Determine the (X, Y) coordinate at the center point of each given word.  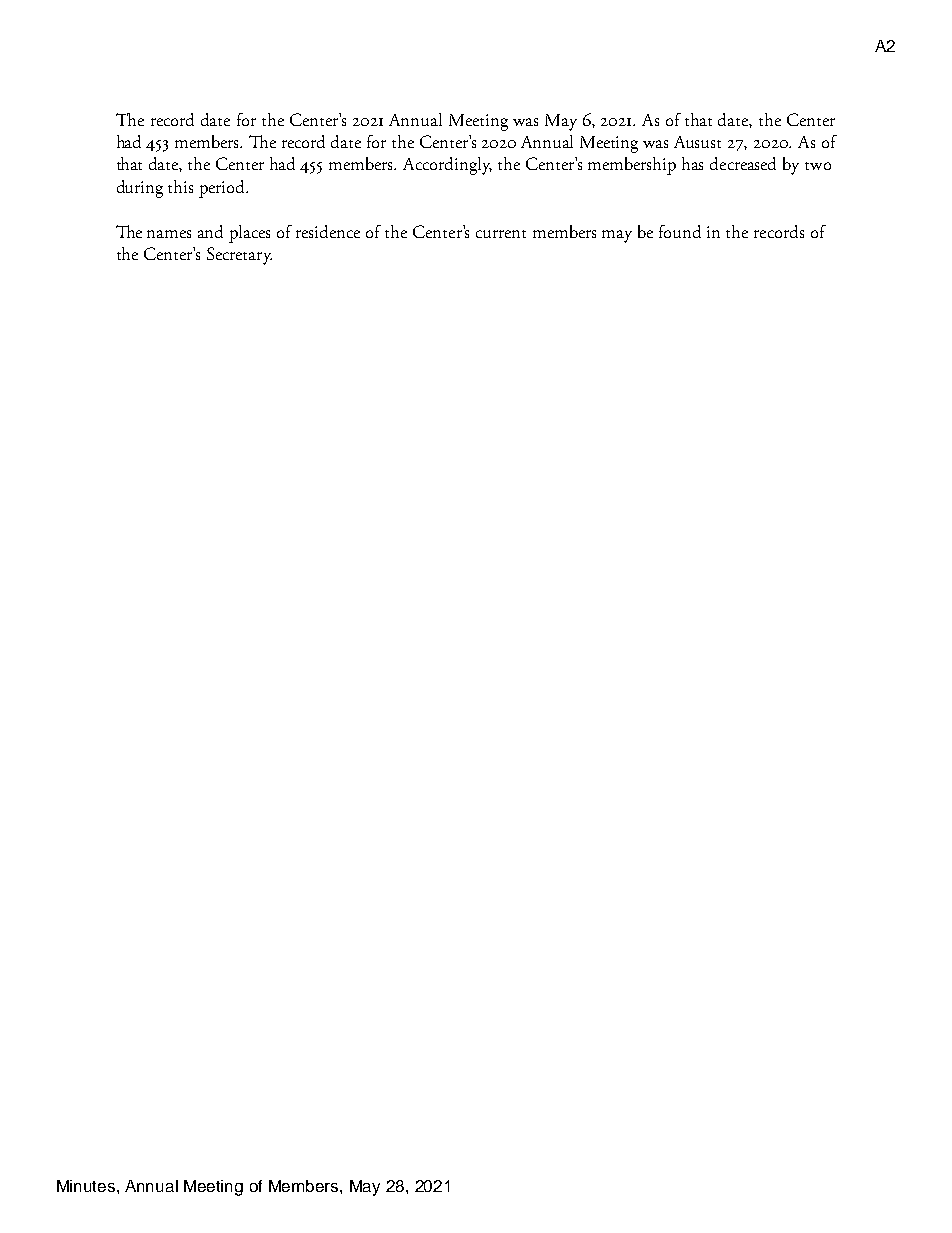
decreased (743, 163)
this (180, 186)
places (249, 234)
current (501, 234)
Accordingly (447, 166)
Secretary (239, 256)
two (818, 166)
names (169, 234)
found (680, 231)
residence (328, 231)
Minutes (87, 1186)
